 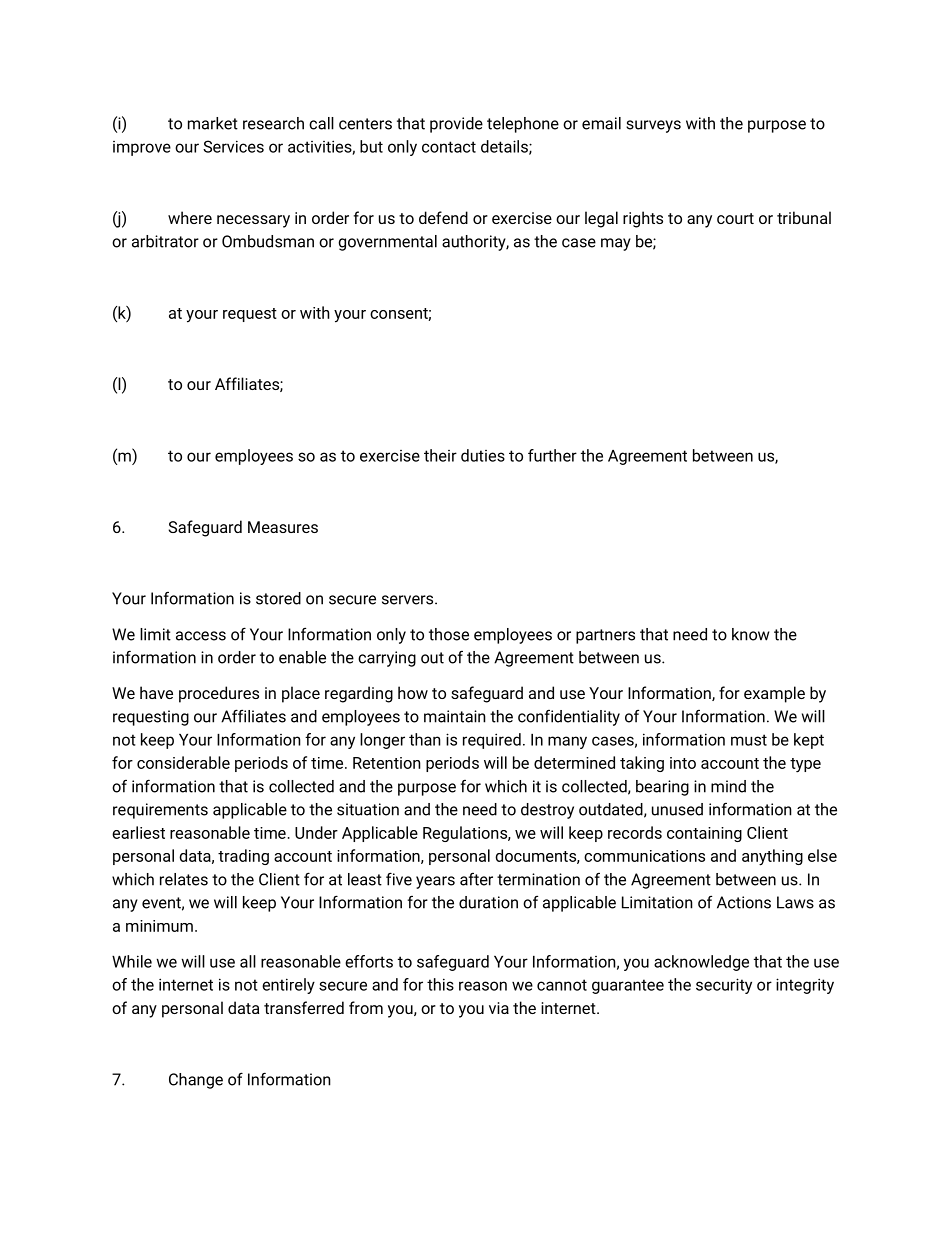 What do you see at coordinates (165, 241) in the image?
I see `arbitrator` at bounding box center [165, 241].
